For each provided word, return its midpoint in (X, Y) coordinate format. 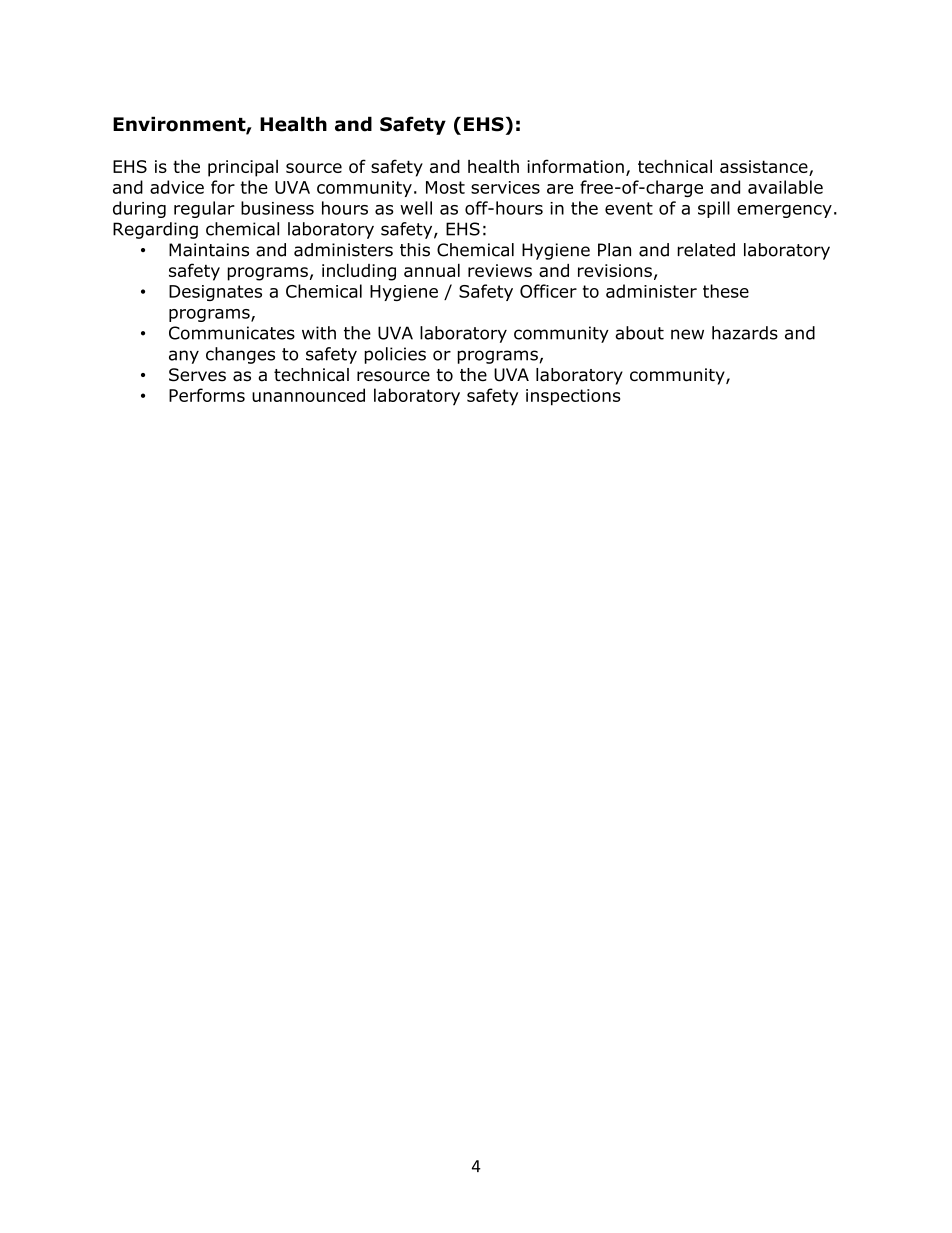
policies (395, 355)
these (726, 291)
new (687, 334)
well (416, 208)
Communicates (232, 333)
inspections (573, 397)
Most (445, 187)
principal (243, 168)
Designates (215, 293)
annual (432, 270)
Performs (207, 395)
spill (714, 209)
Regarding (155, 230)
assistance (765, 168)
